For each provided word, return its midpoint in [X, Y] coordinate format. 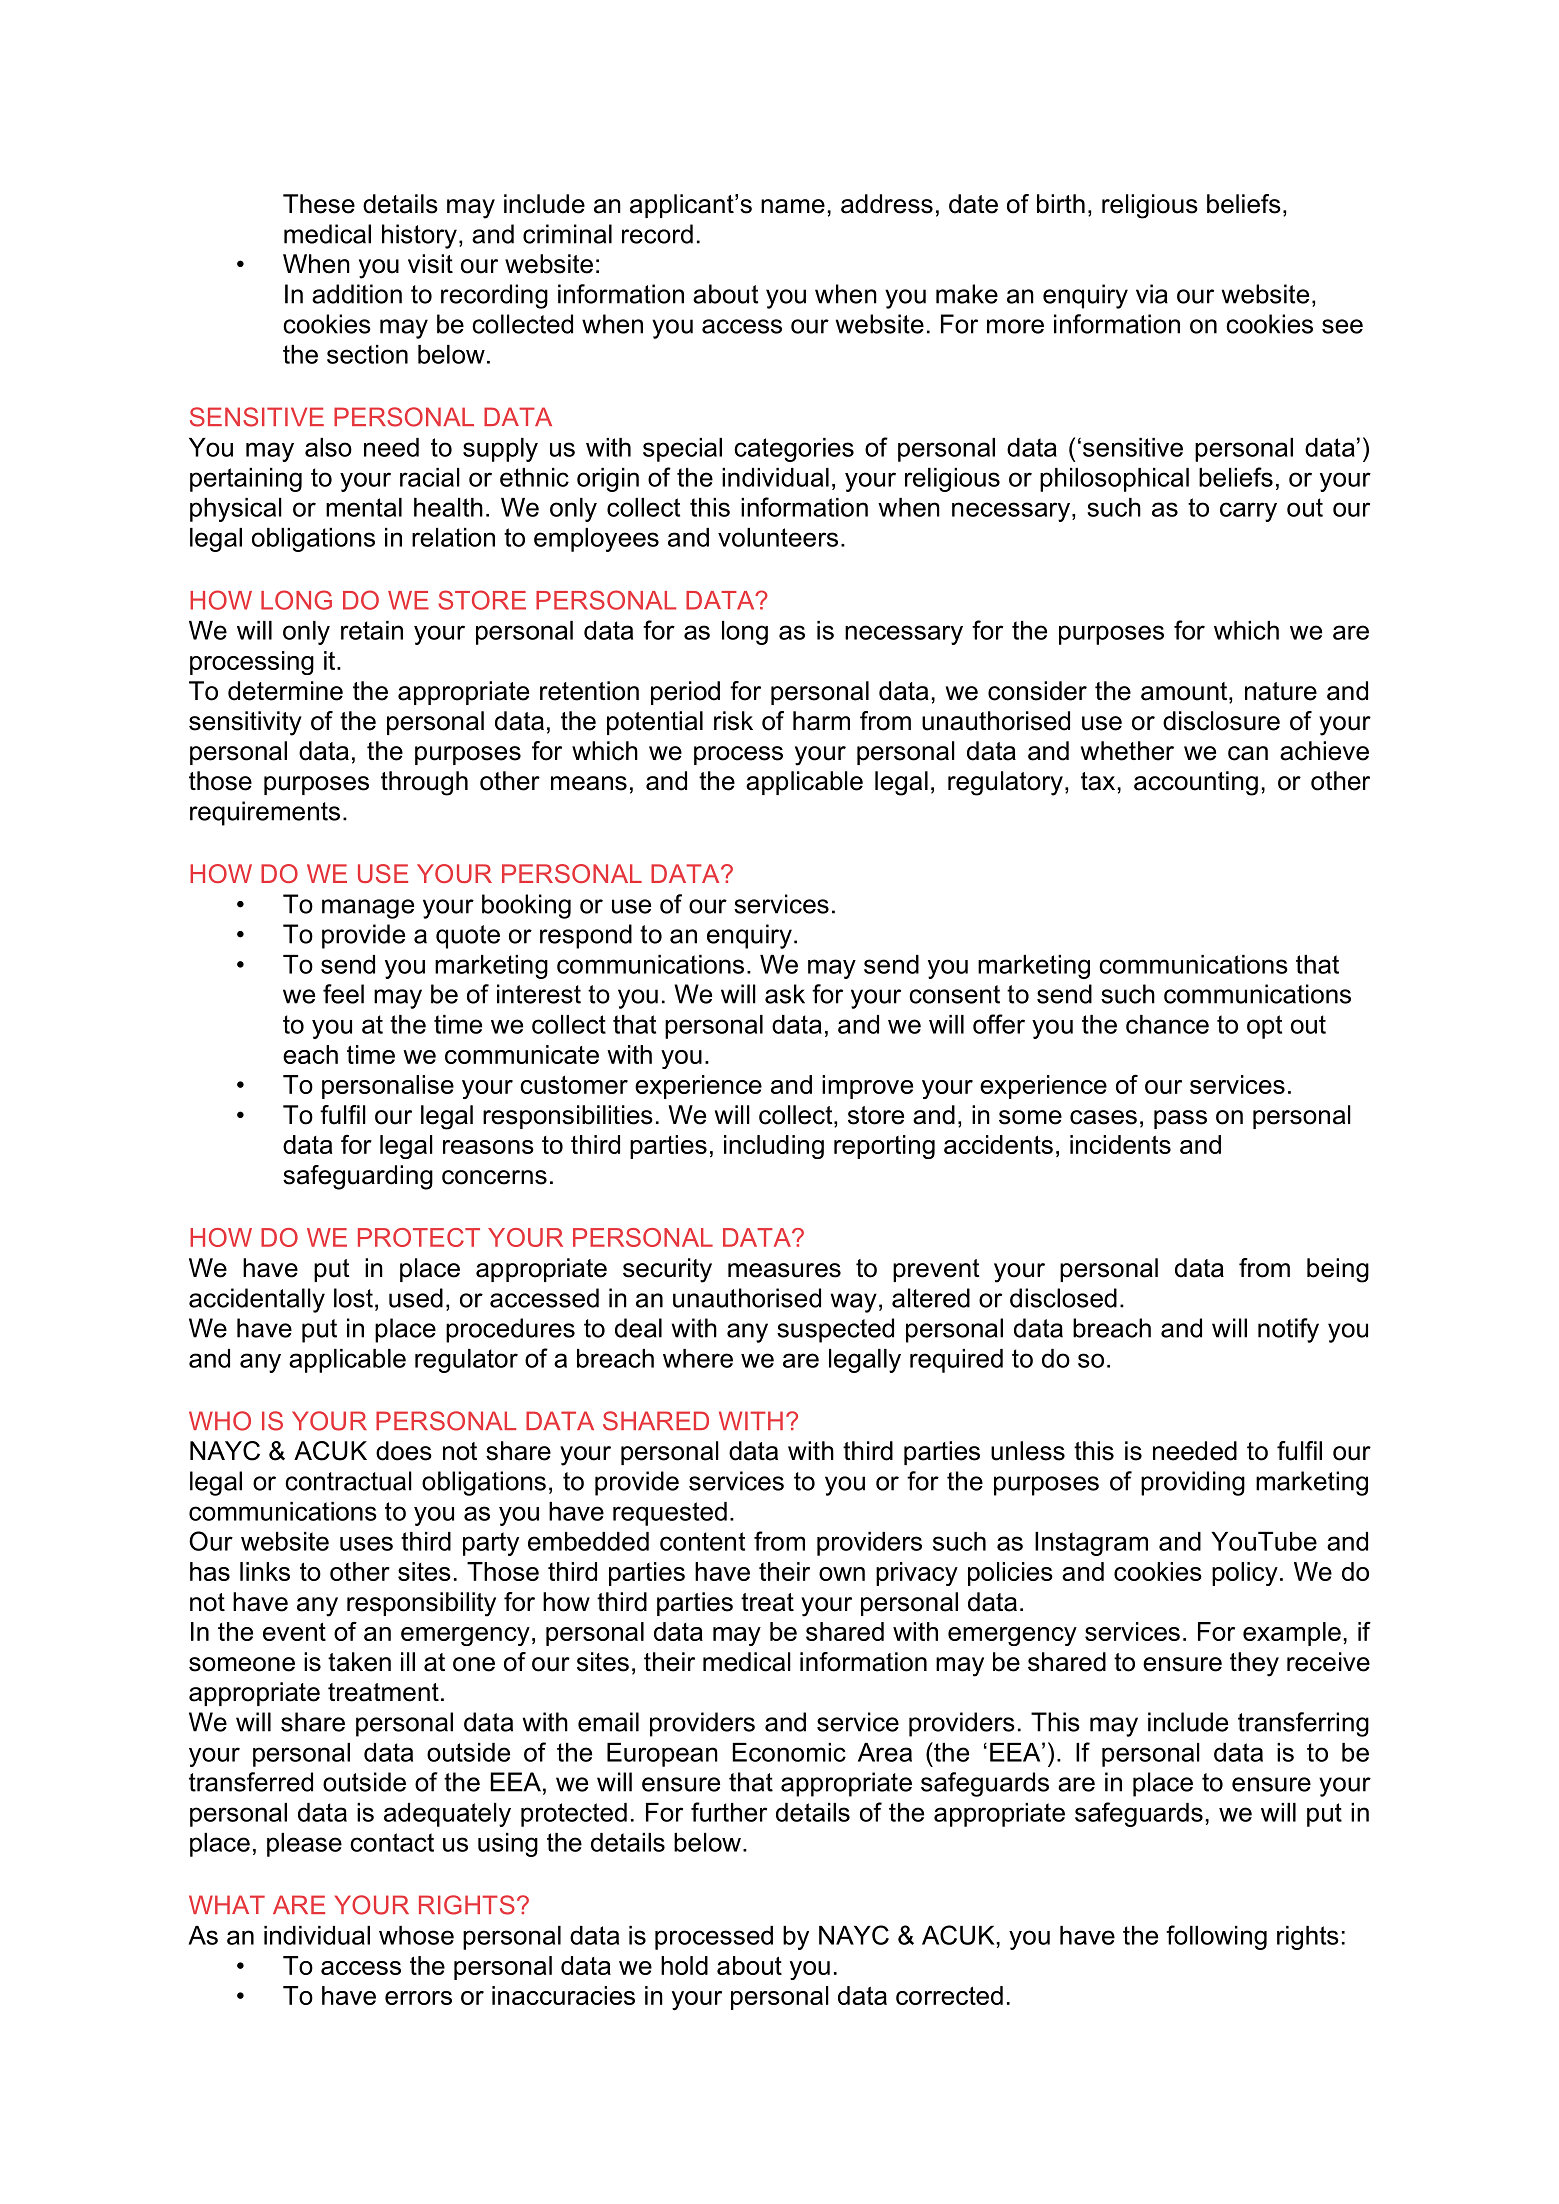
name [793, 206]
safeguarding [358, 1177]
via [1152, 294]
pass [1180, 1119]
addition [357, 294]
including [774, 1147]
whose [416, 1935]
